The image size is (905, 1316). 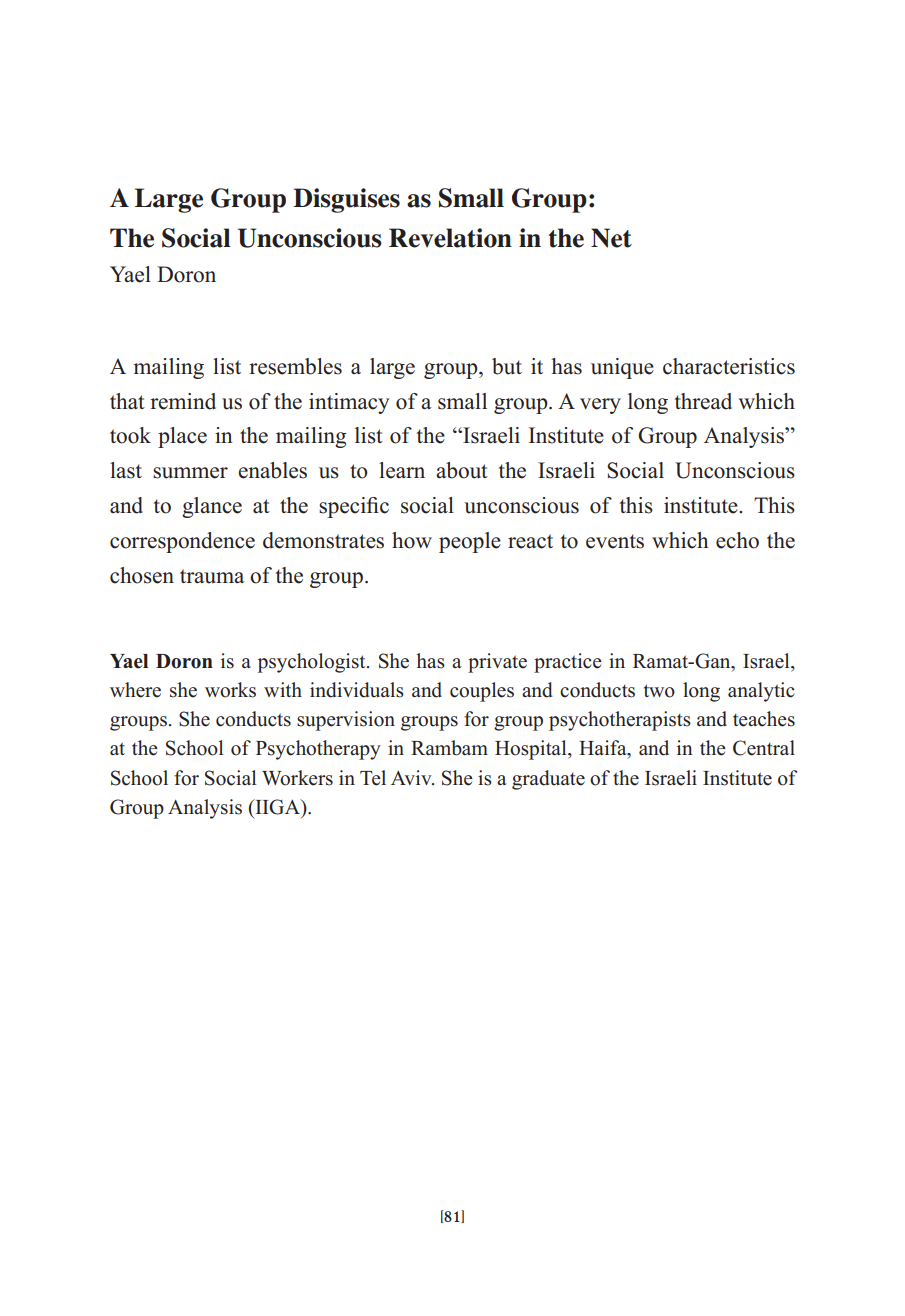 What do you see at coordinates (462, 470) in the screenshot?
I see `about` at bounding box center [462, 470].
